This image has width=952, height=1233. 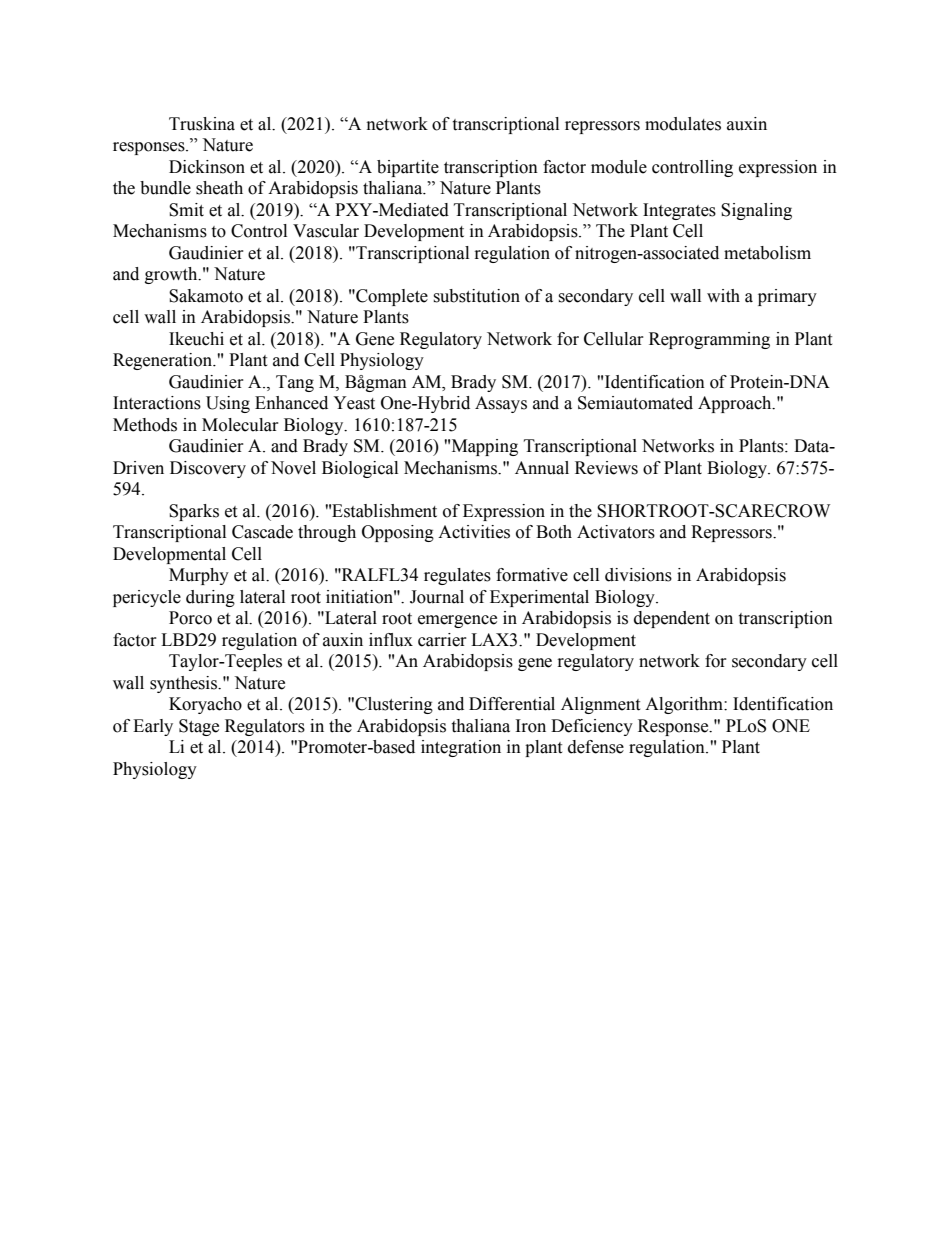 What do you see at coordinates (199, 727) in the image?
I see `Stage` at bounding box center [199, 727].
